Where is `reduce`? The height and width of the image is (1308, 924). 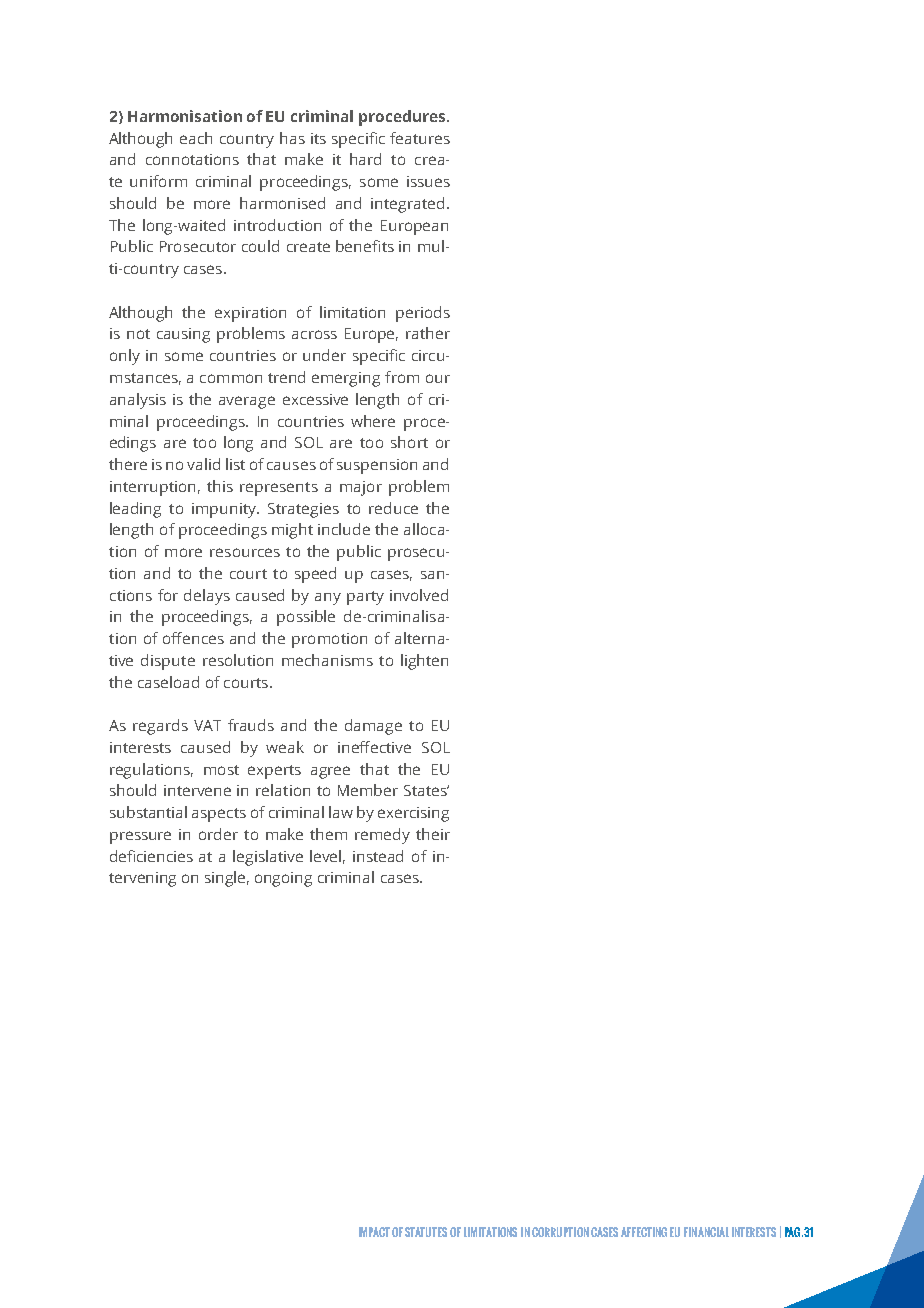
reduce is located at coordinates (393, 508).
